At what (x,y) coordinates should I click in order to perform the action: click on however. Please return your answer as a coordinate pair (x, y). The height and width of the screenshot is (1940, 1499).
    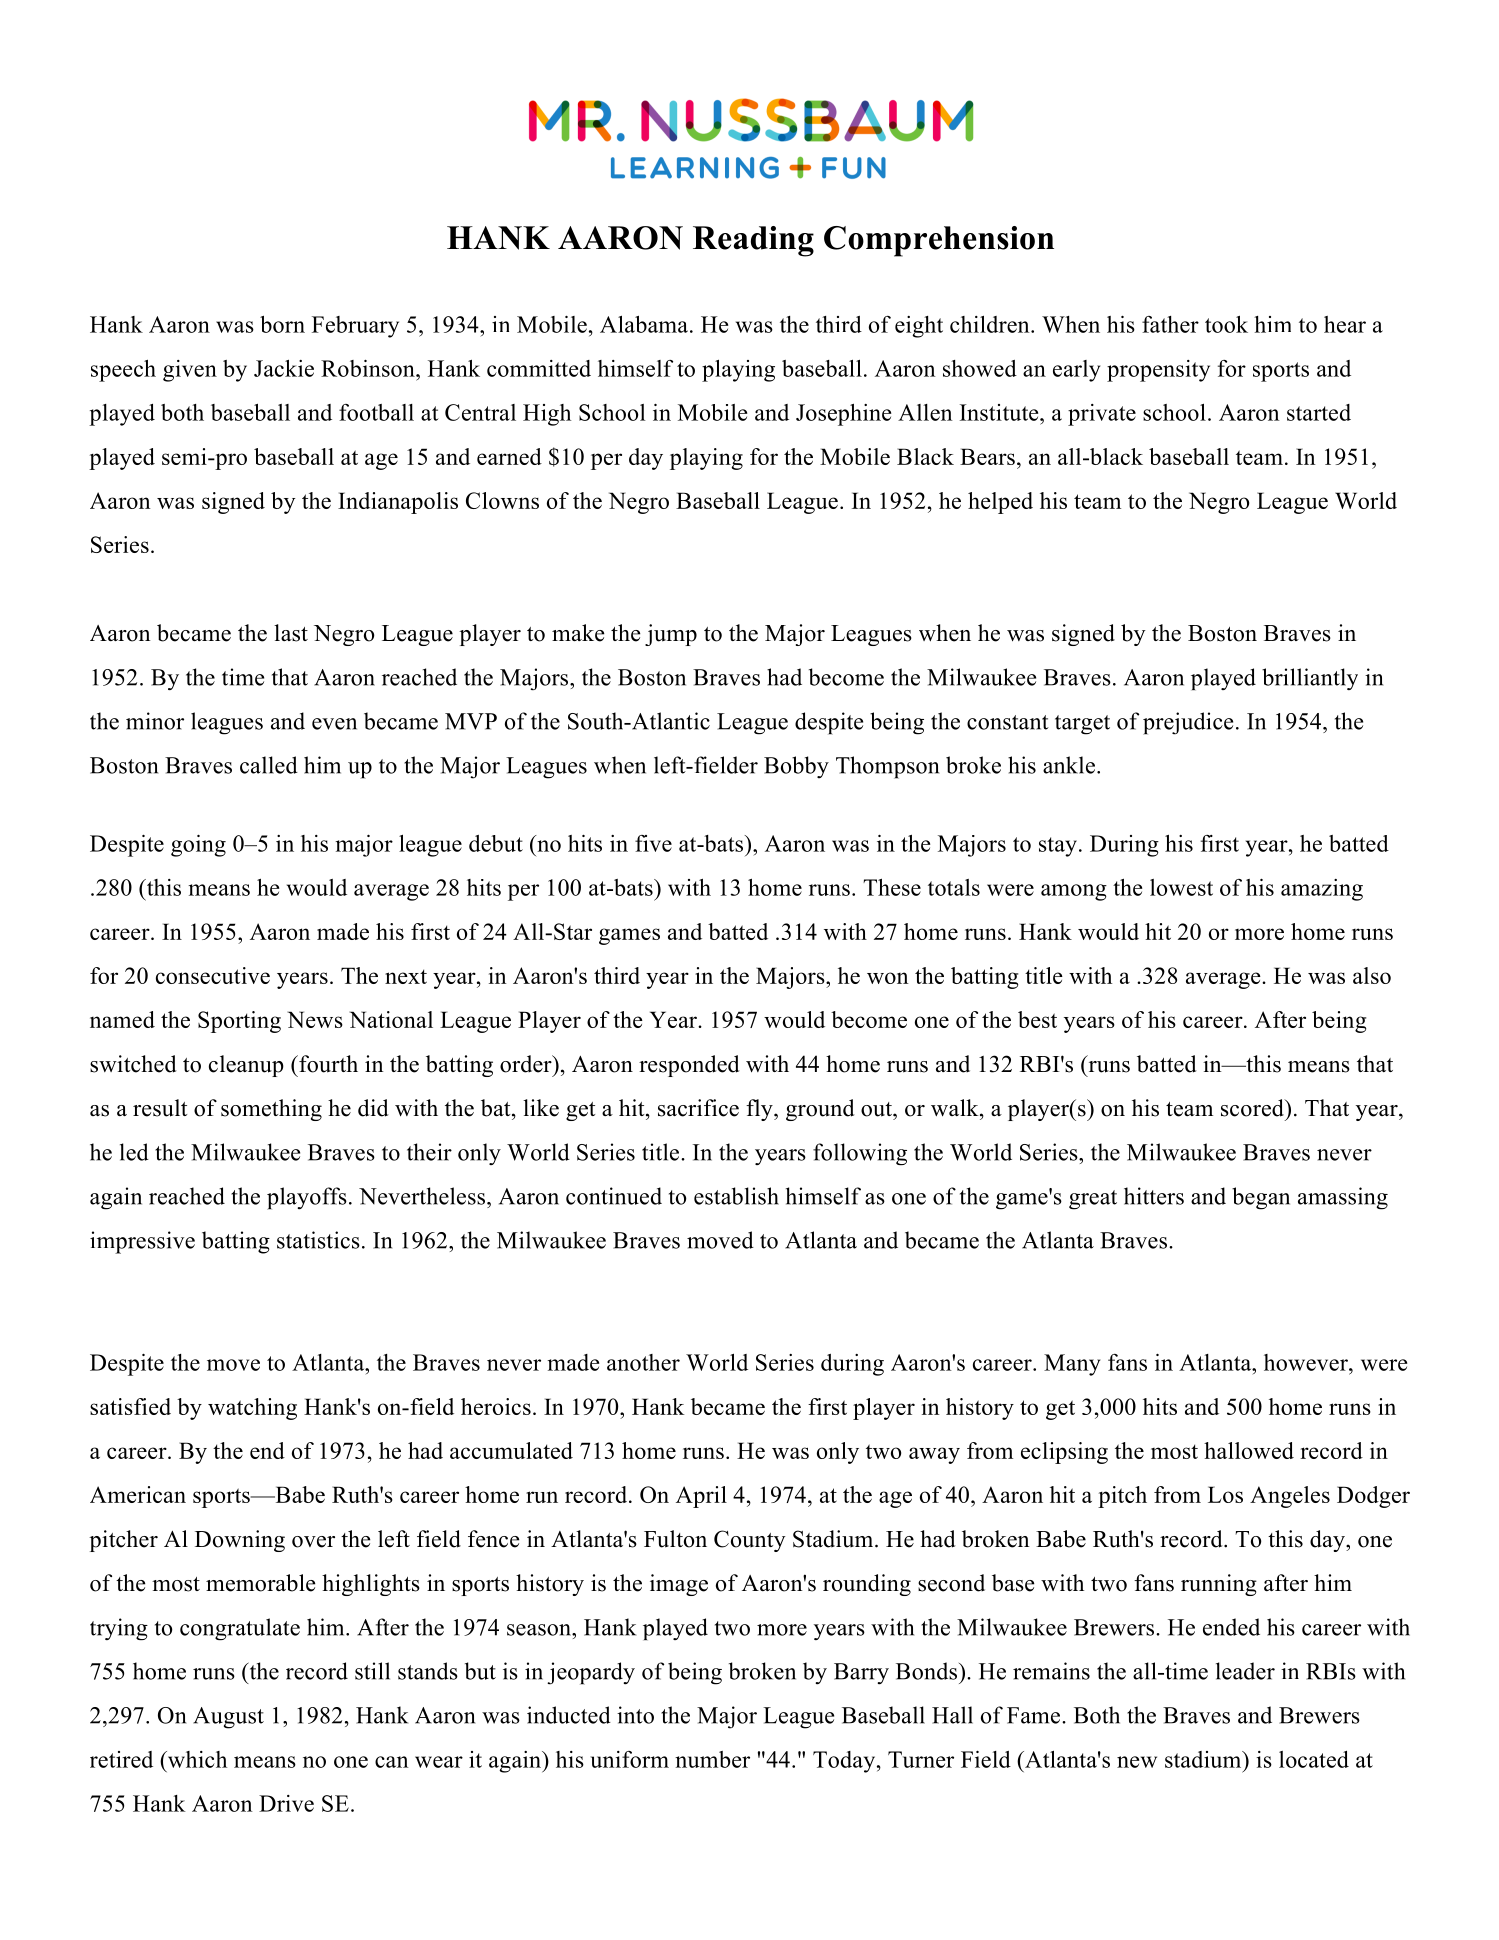
    Looking at the image, I should click on (1307, 1362).
